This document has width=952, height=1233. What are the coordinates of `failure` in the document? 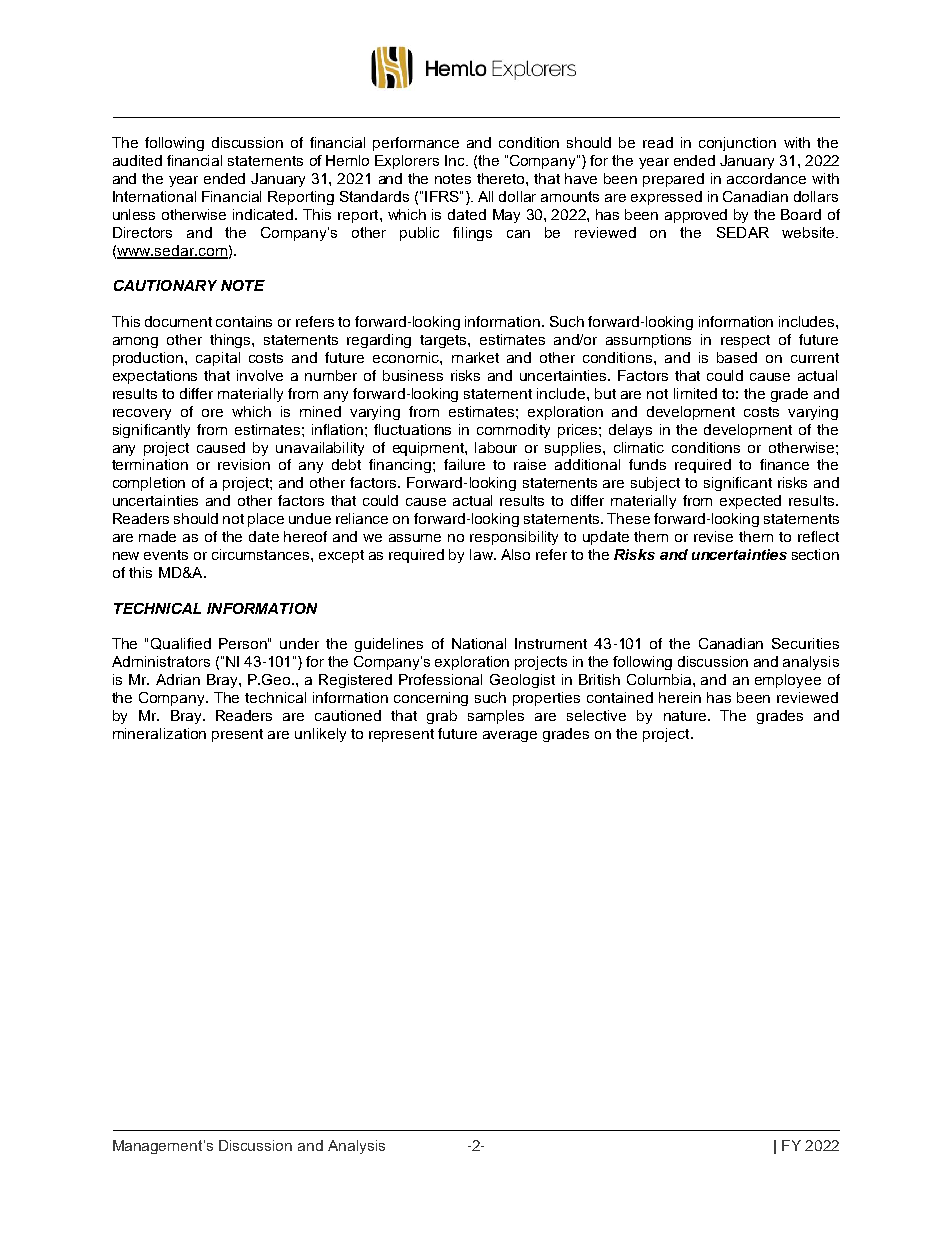 It's located at (464, 464).
